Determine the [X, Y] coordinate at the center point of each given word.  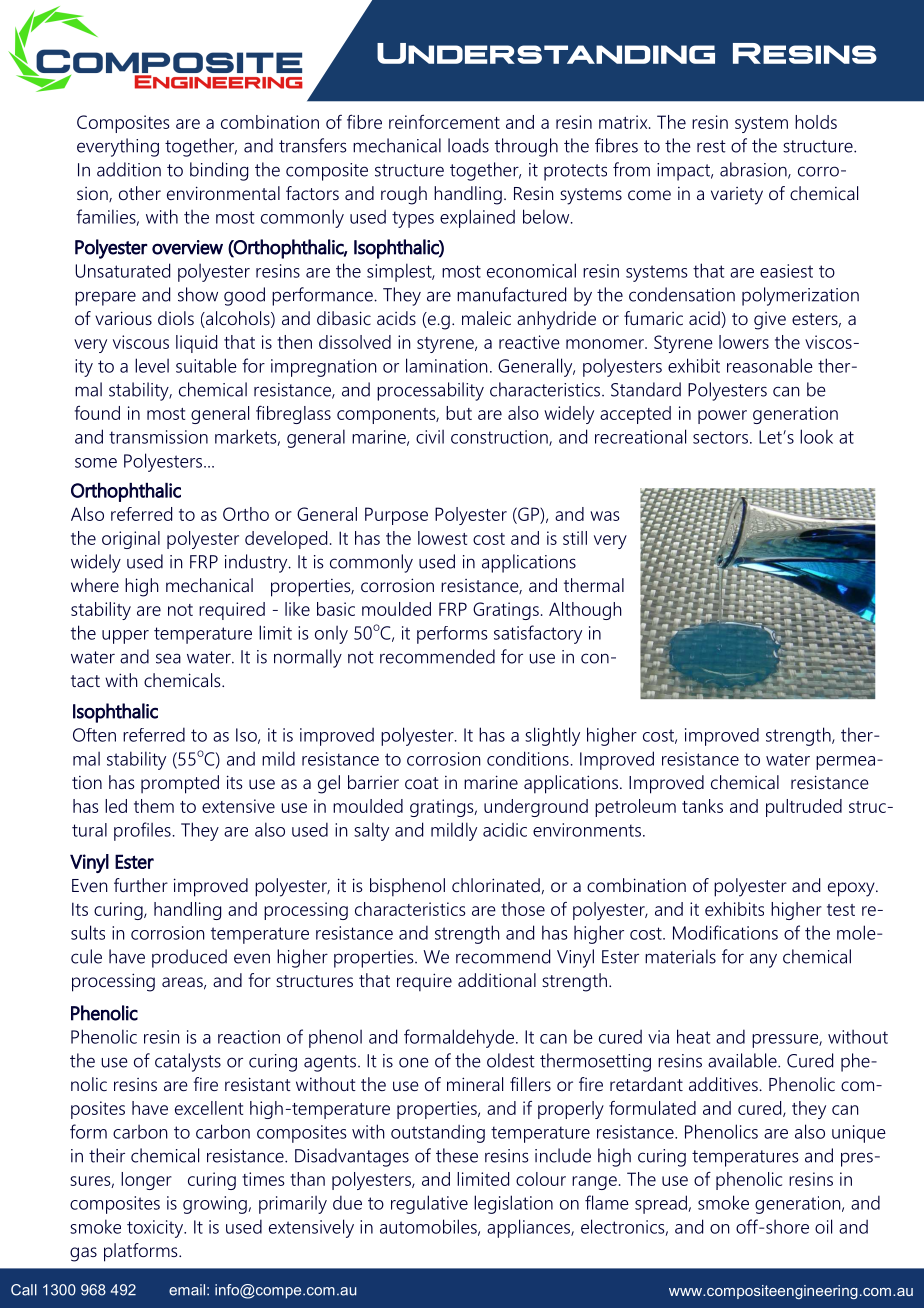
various [123, 318]
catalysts [188, 1062]
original [131, 540]
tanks [702, 806]
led [116, 806]
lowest [442, 538]
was [605, 516]
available [743, 1060]
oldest [511, 1060]
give [770, 321]
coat [422, 783]
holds [816, 122]
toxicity [156, 1229]
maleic [486, 318]
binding [219, 171]
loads [468, 145]
